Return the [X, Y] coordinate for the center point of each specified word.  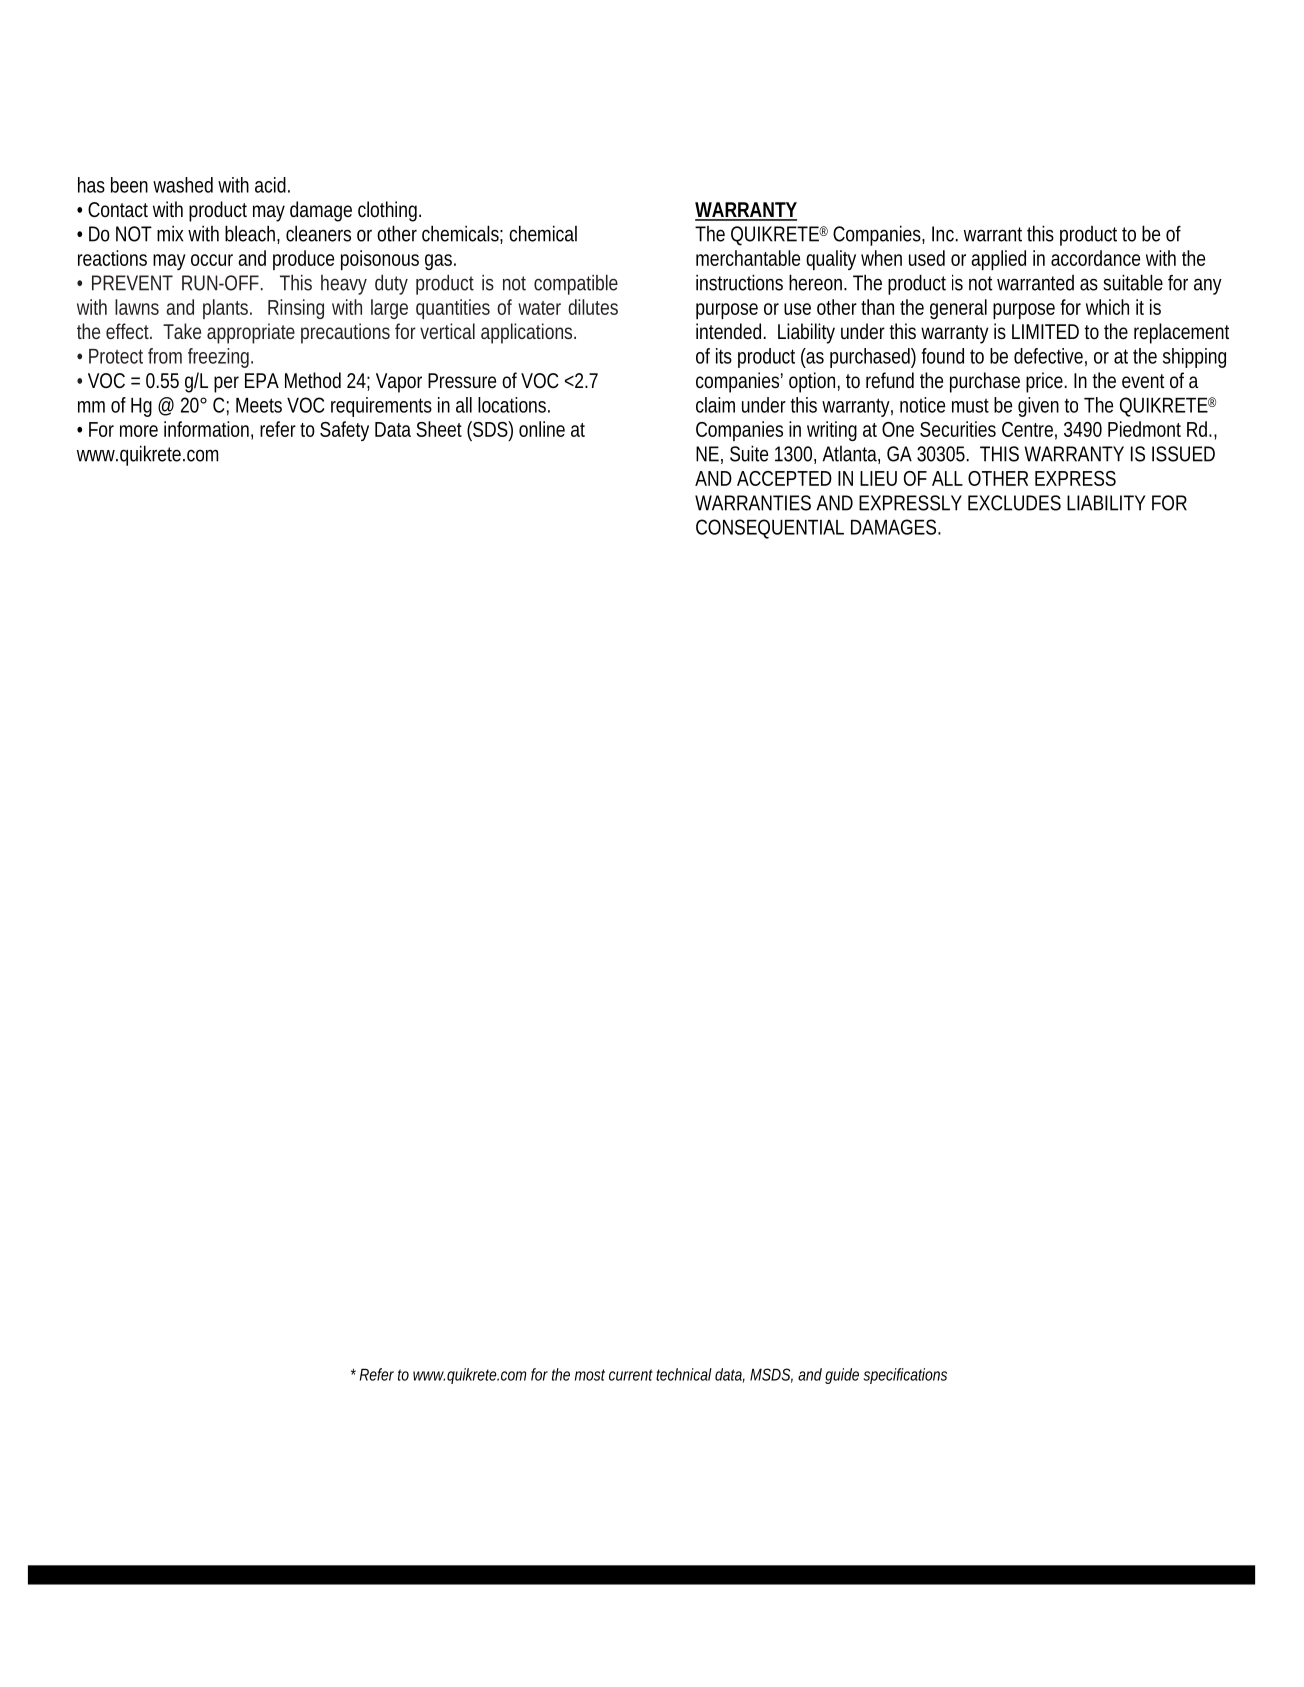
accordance [1095, 258]
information [208, 430]
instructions [739, 282]
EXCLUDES [1014, 503]
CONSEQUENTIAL [770, 528]
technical [684, 1374]
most [590, 1375]
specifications [905, 1376]
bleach [252, 234]
